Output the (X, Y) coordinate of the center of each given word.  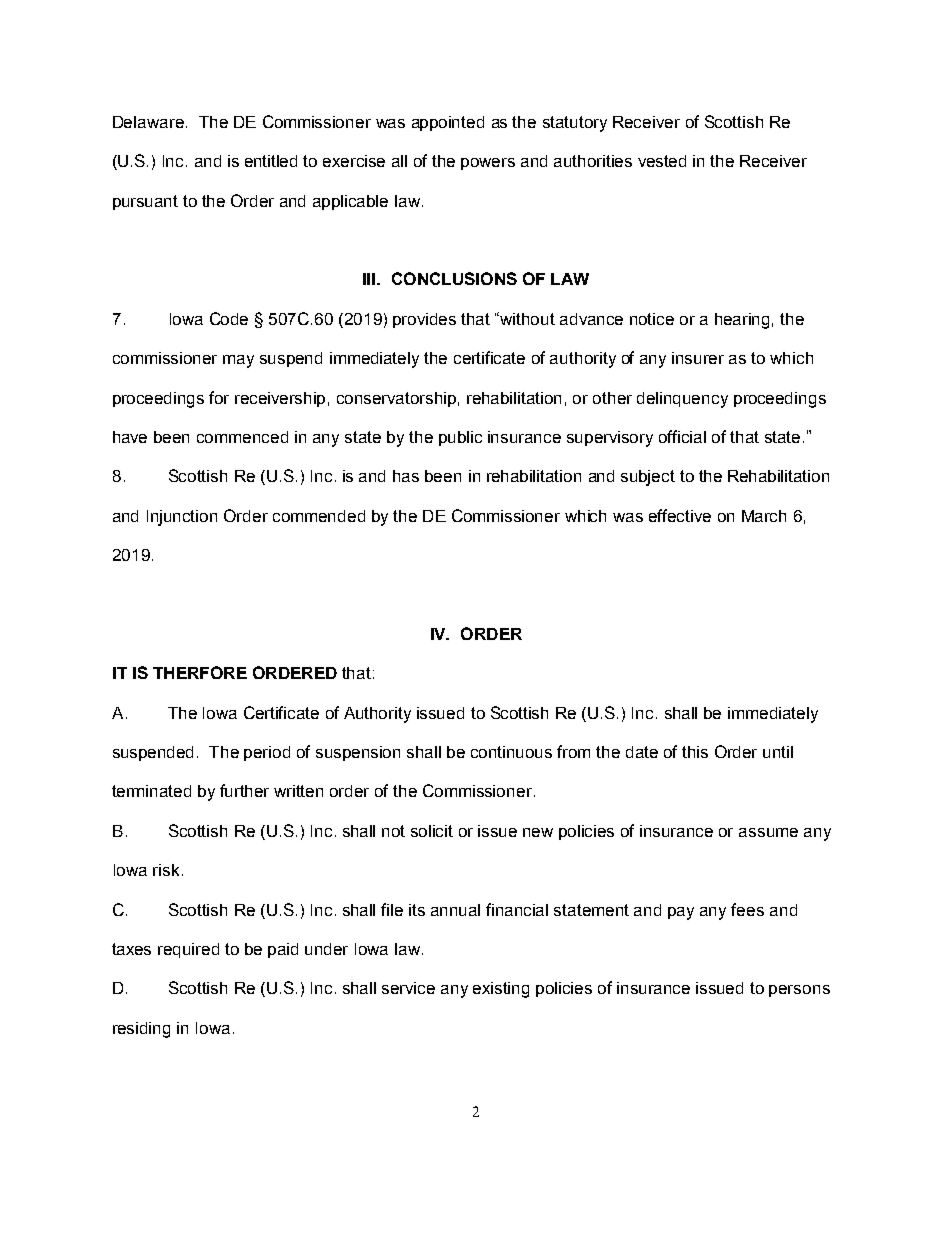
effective (680, 515)
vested (662, 161)
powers (488, 164)
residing (141, 1030)
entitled (271, 161)
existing (501, 990)
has (406, 476)
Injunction (182, 518)
